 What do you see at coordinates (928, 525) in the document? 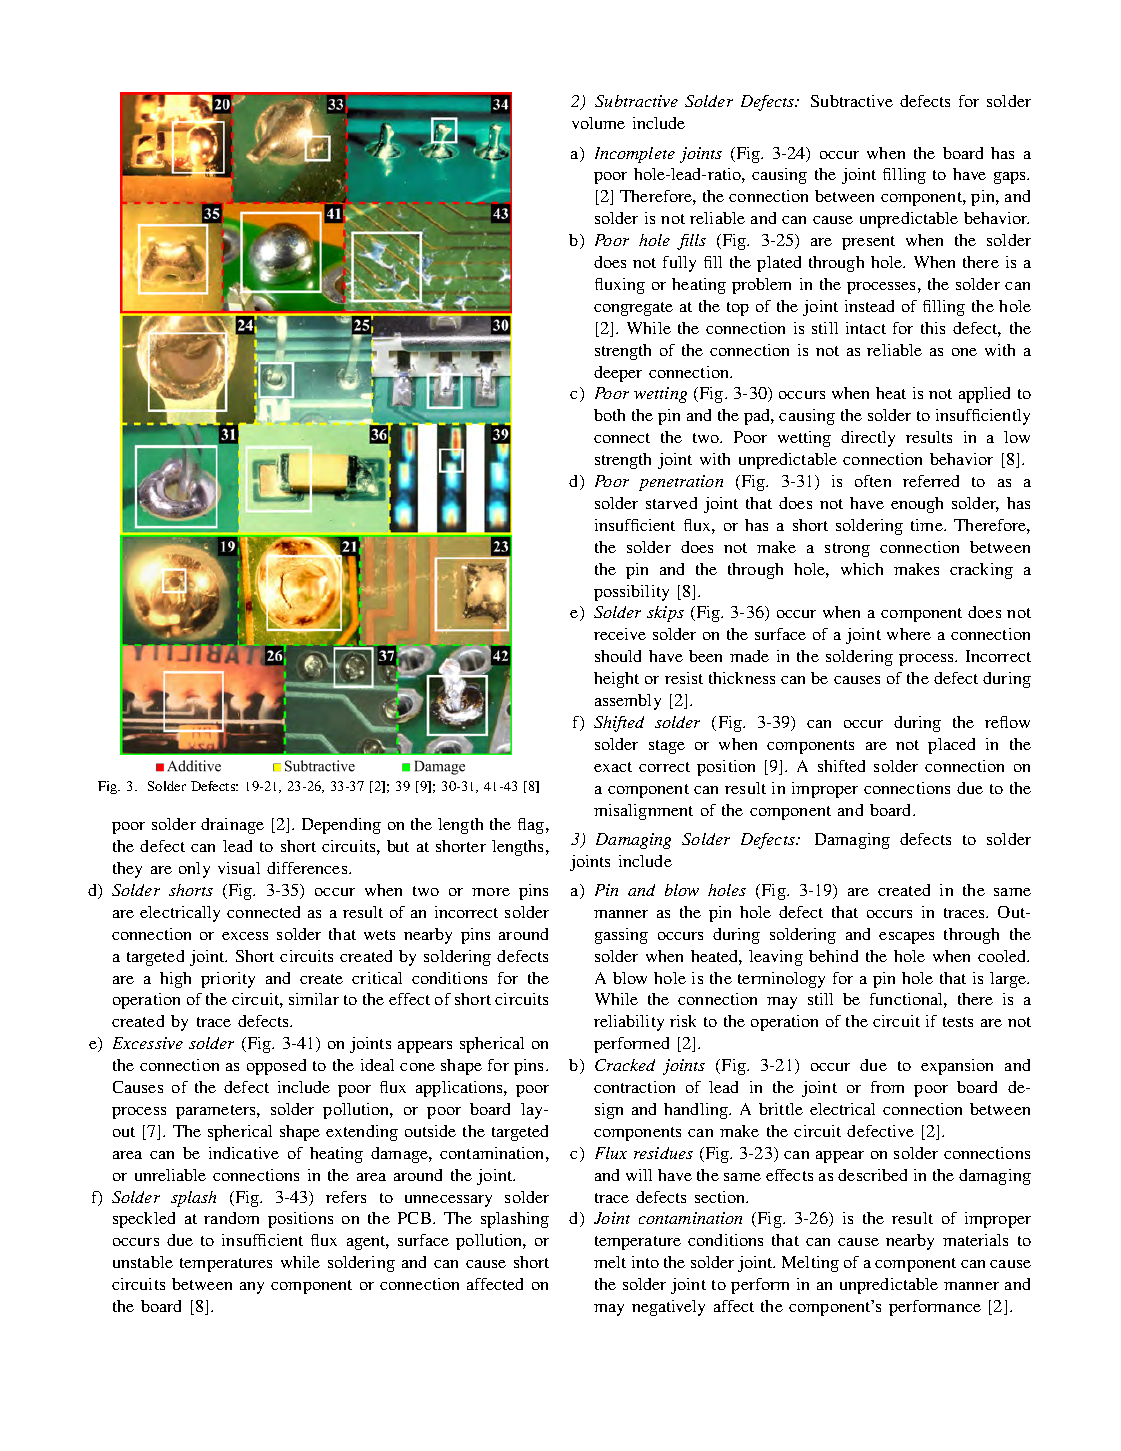
I see `time` at bounding box center [928, 525].
